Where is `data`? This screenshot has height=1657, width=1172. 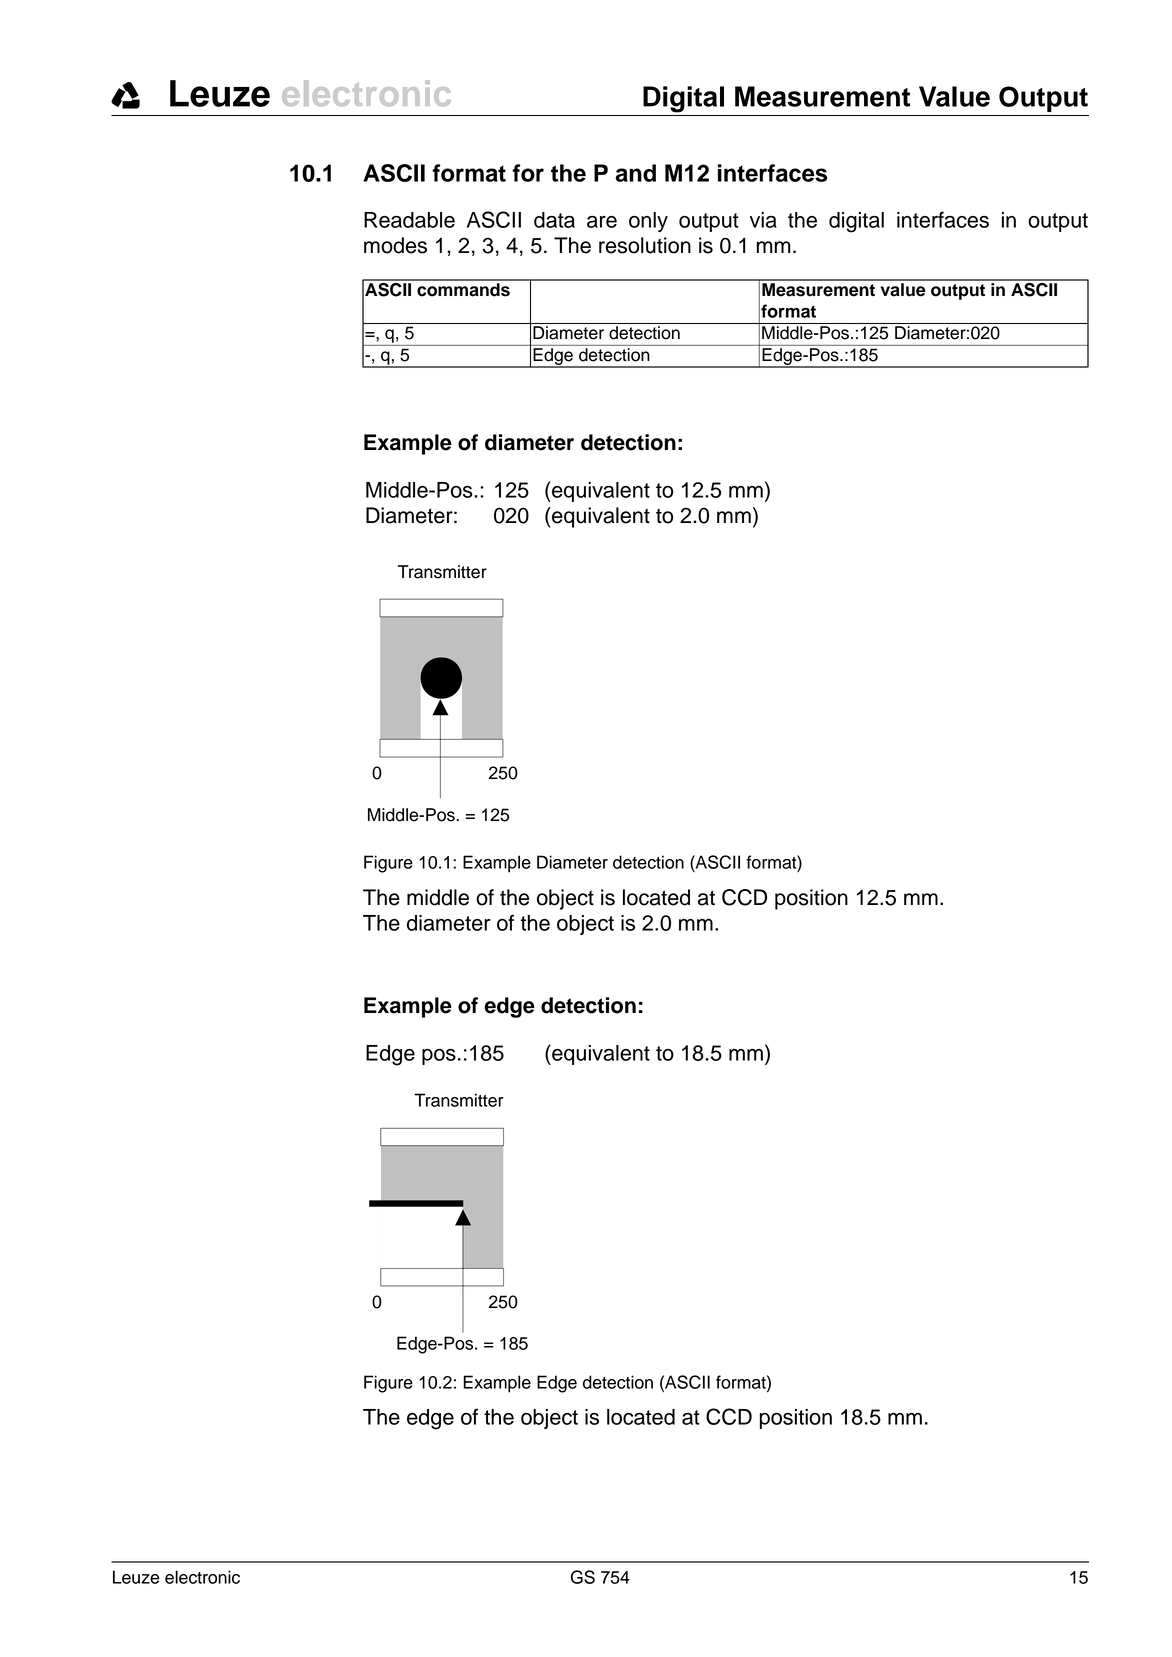 data is located at coordinates (554, 220).
